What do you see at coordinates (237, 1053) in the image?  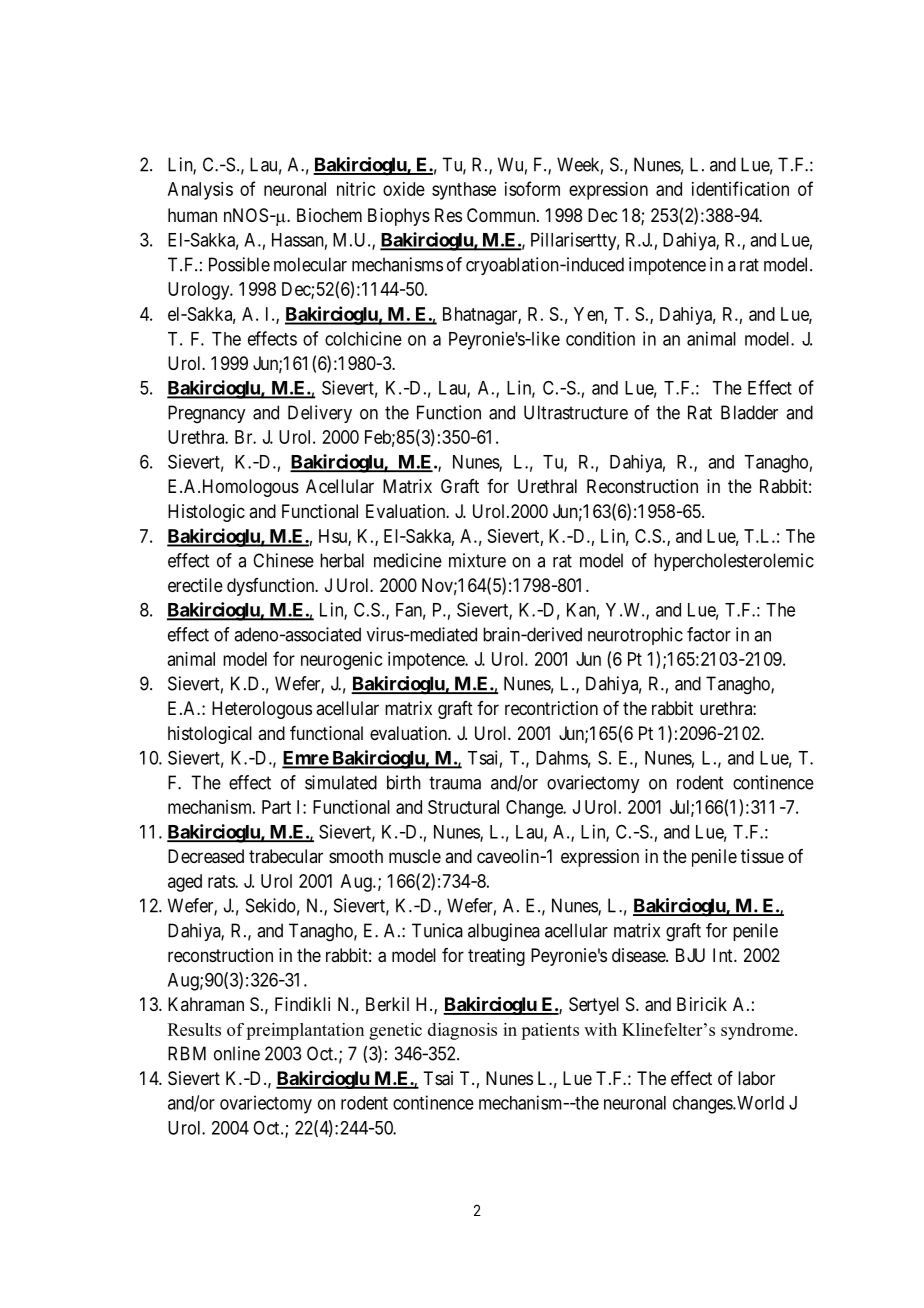 I see `online` at bounding box center [237, 1053].
